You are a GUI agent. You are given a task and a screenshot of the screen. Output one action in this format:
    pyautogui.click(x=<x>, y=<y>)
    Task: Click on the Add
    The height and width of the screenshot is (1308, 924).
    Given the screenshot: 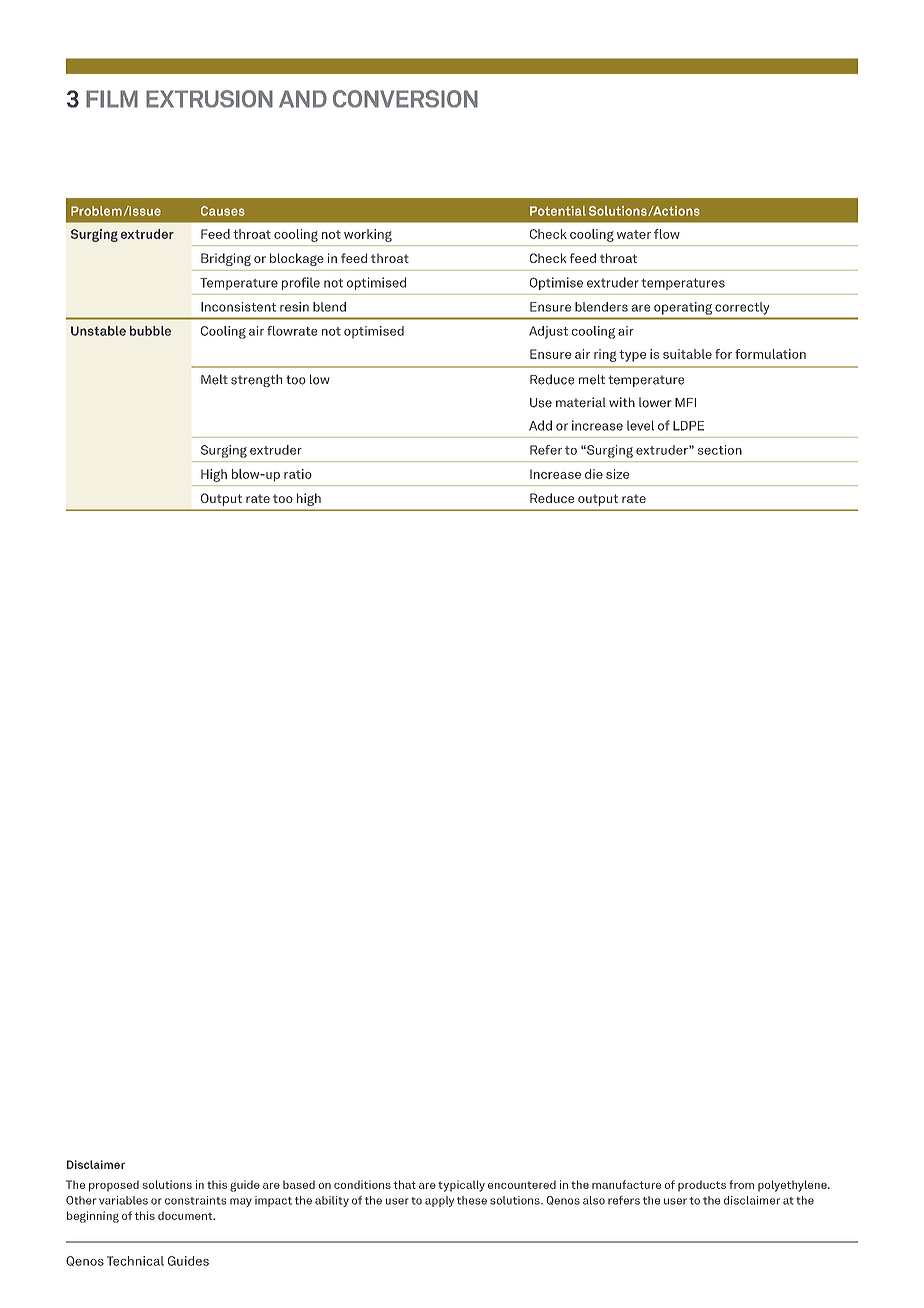 What is the action you would take?
    pyautogui.click(x=540, y=425)
